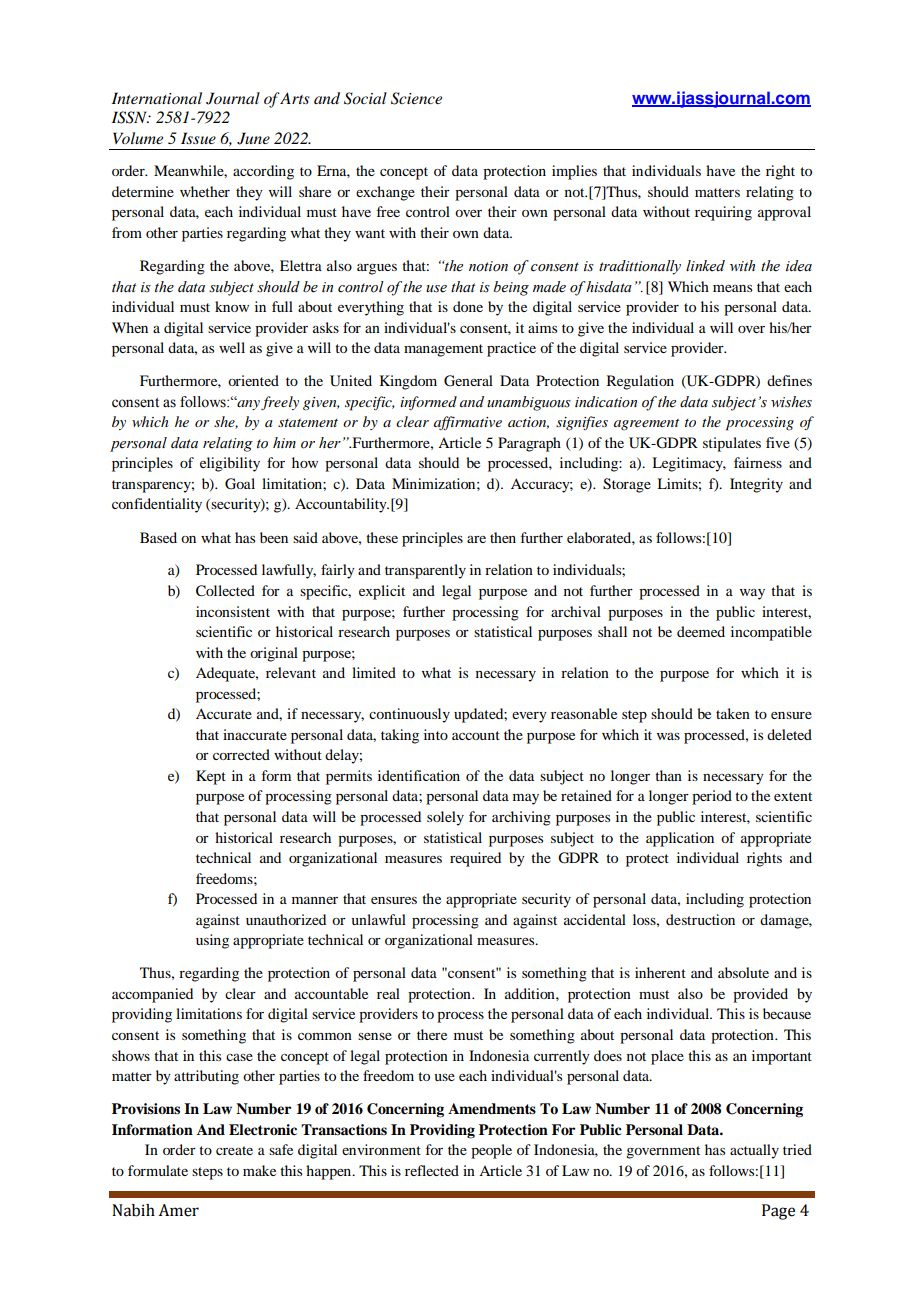 This screenshot has width=924, height=1308. What do you see at coordinates (445, 818) in the screenshot?
I see `solely` at bounding box center [445, 818].
